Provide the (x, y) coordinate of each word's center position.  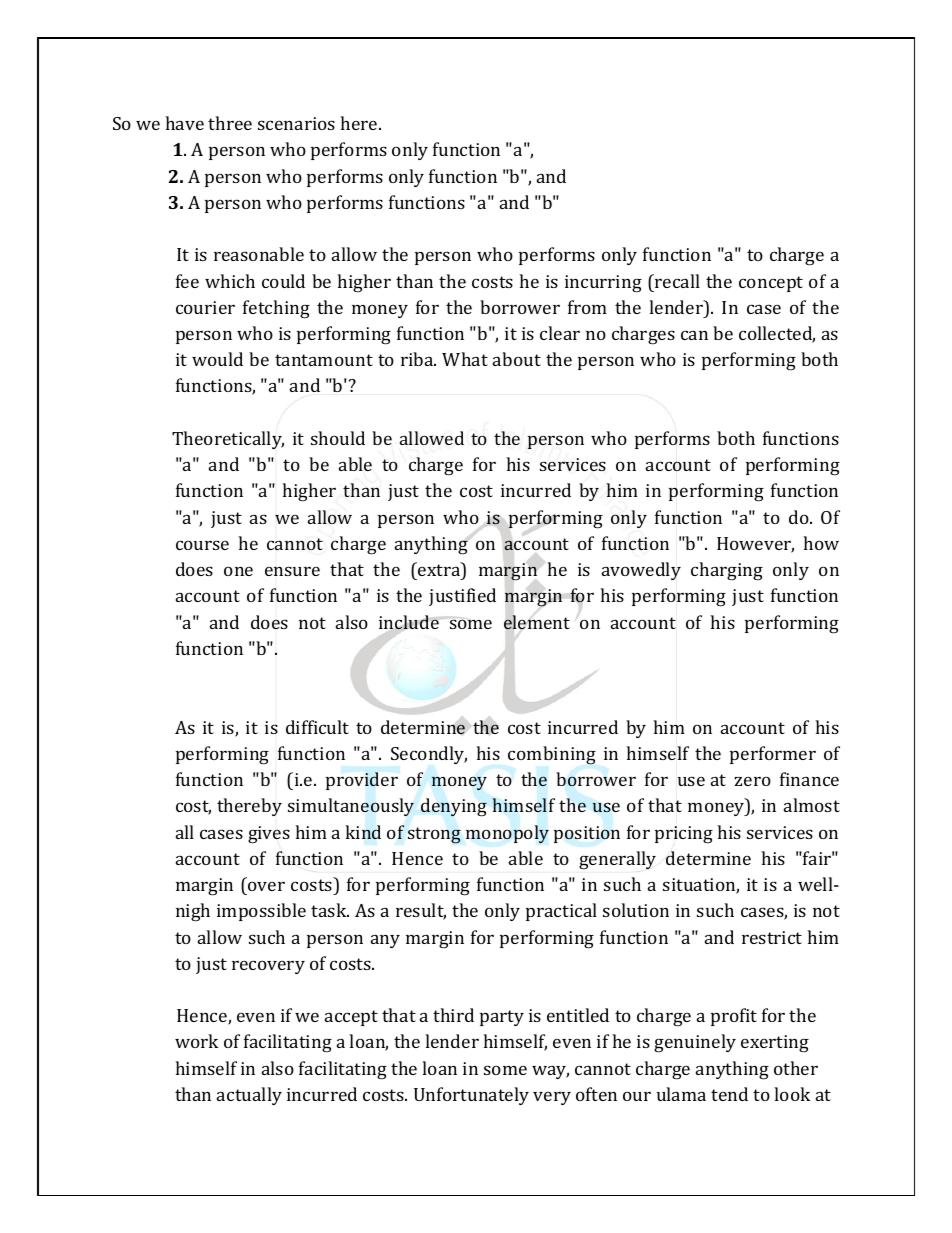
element (537, 622)
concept (771, 284)
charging (727, 571)
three (230, 123)
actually (249, 1096)
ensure (292, 571)
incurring (603, 284)
